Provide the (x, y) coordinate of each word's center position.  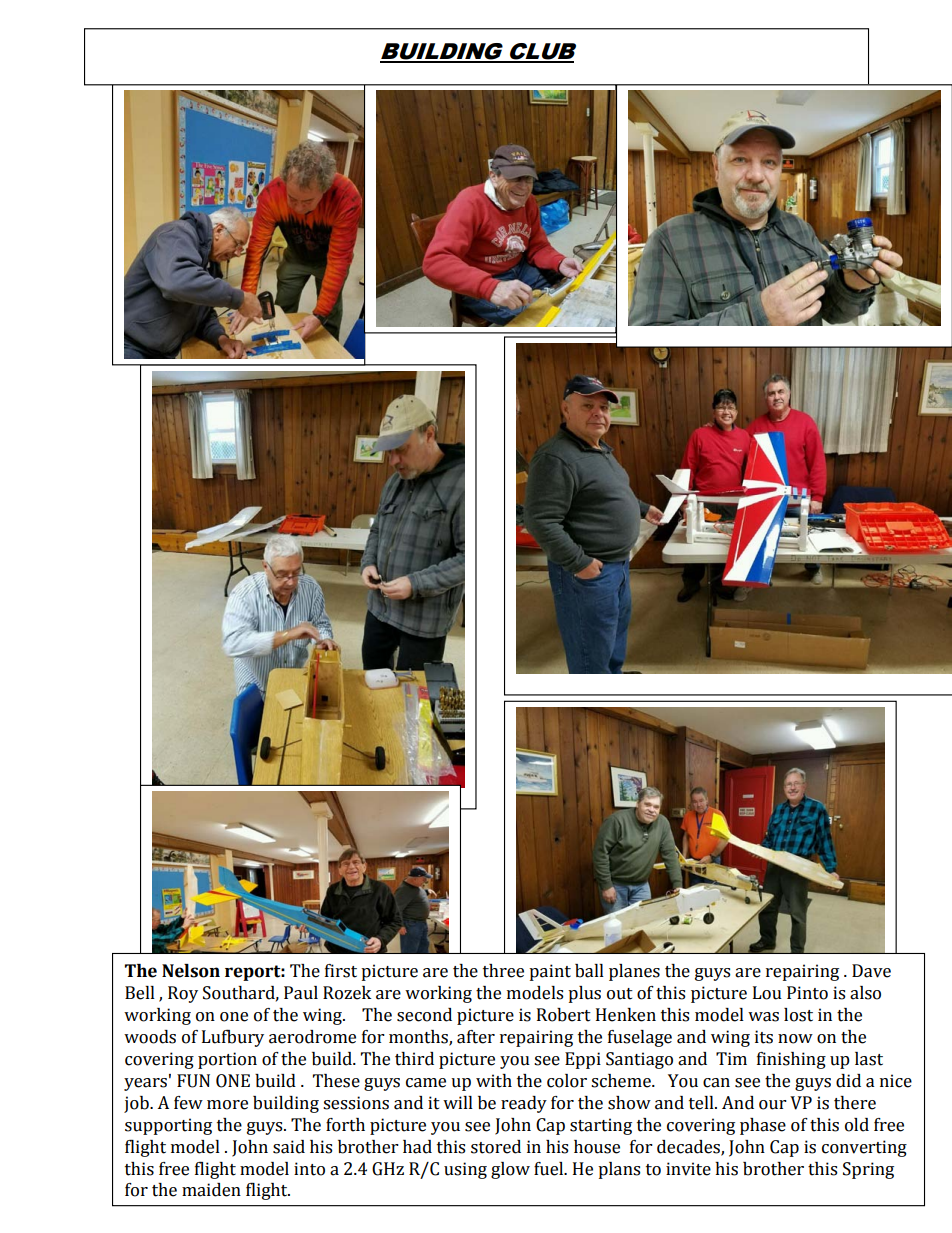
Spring (868, 1170)
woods (150, 1037)
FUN (193, 1081)
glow (510, 1170)
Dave (871, 971)
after (476, 1037)
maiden (211, 1190)
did (848, 1081)
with (494, 1081)
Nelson (191, 971)
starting (601, 1126)
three (503, 971)
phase (763, 1126)
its (764, 1037)
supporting (168, 1126)
